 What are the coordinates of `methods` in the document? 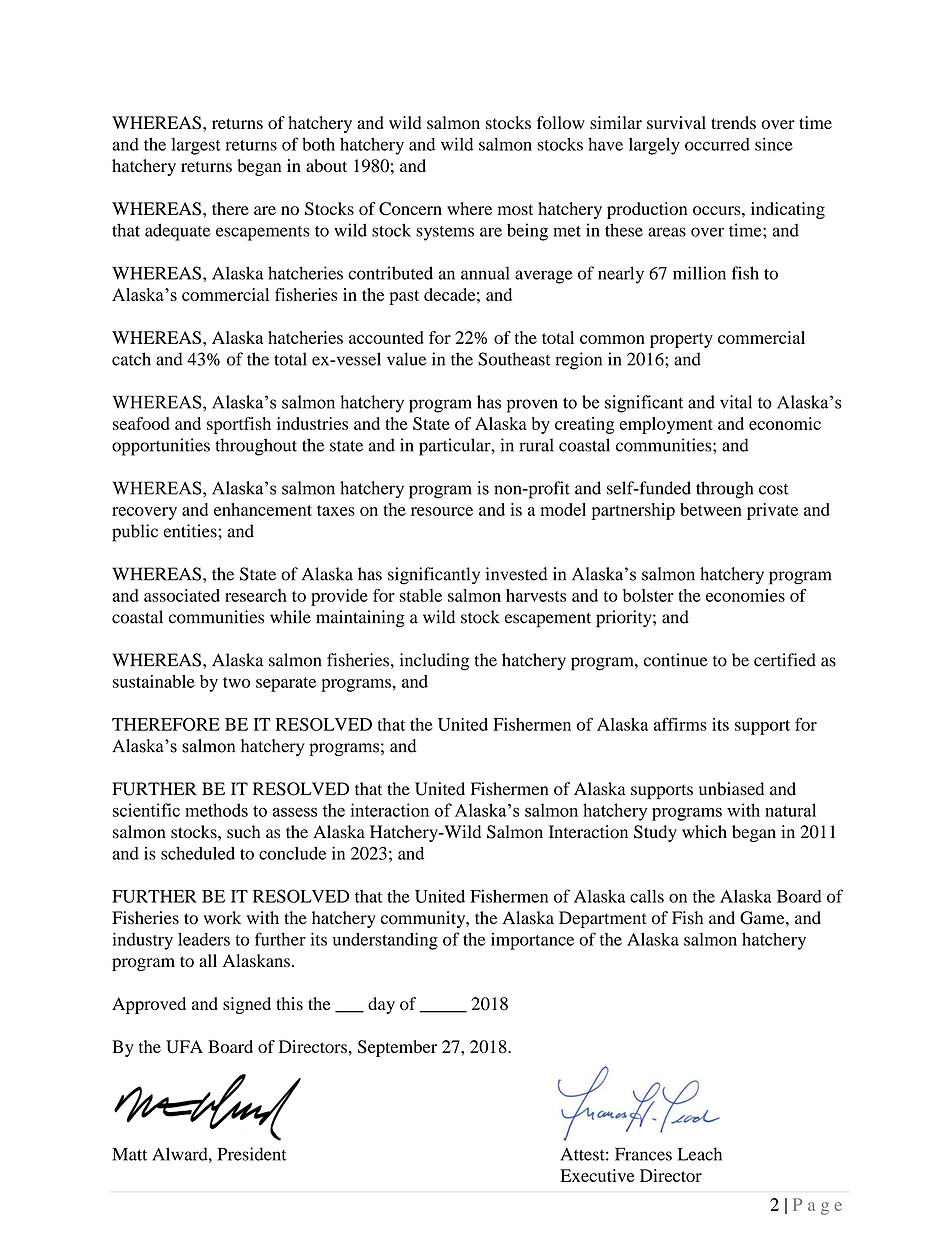 It's located at (216, 810).
